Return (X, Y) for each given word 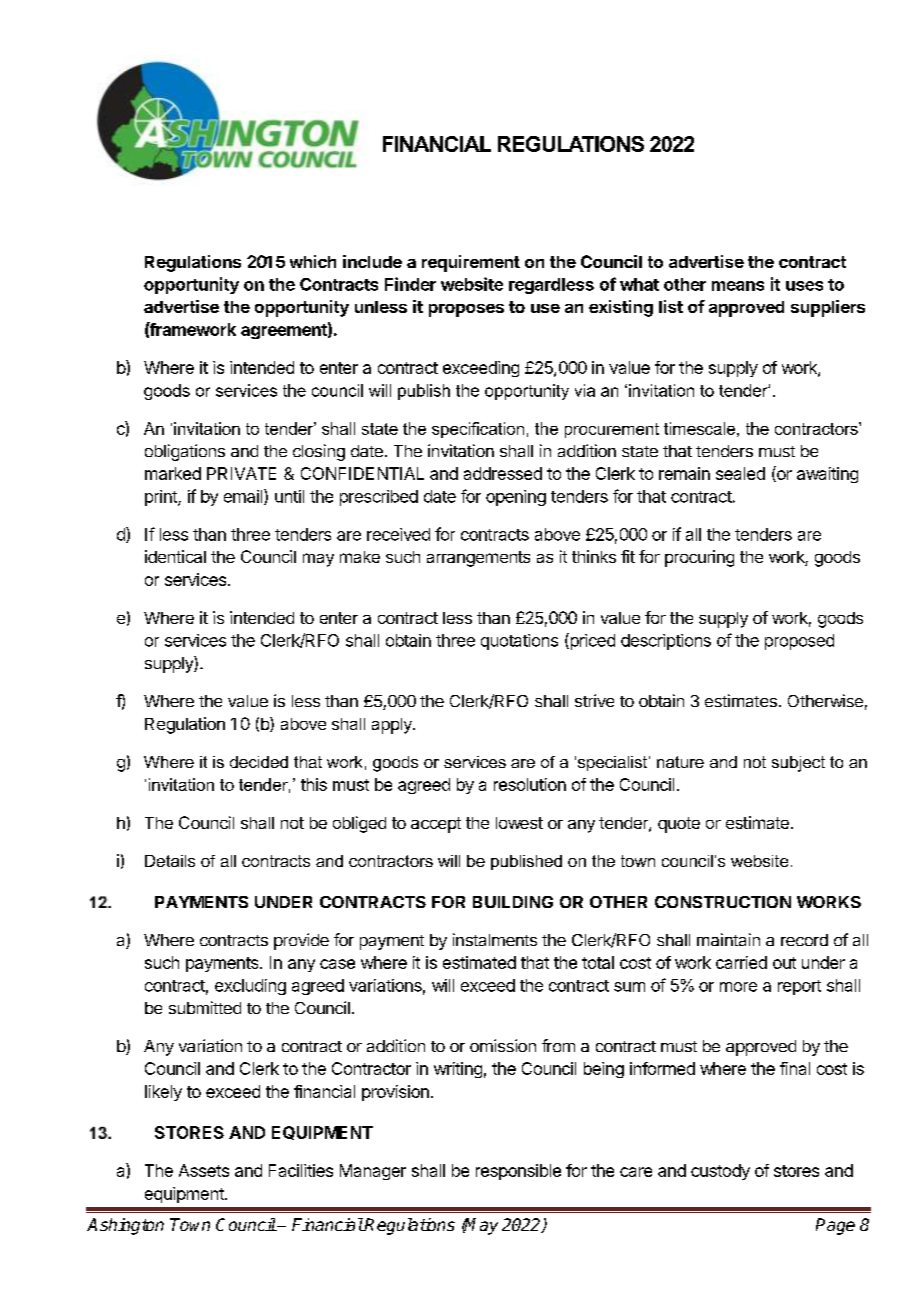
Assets (204, 1170)
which (313, 261)
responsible (518, 1172)
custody (720, 1172)
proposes (466, 310)
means (738, 286)
